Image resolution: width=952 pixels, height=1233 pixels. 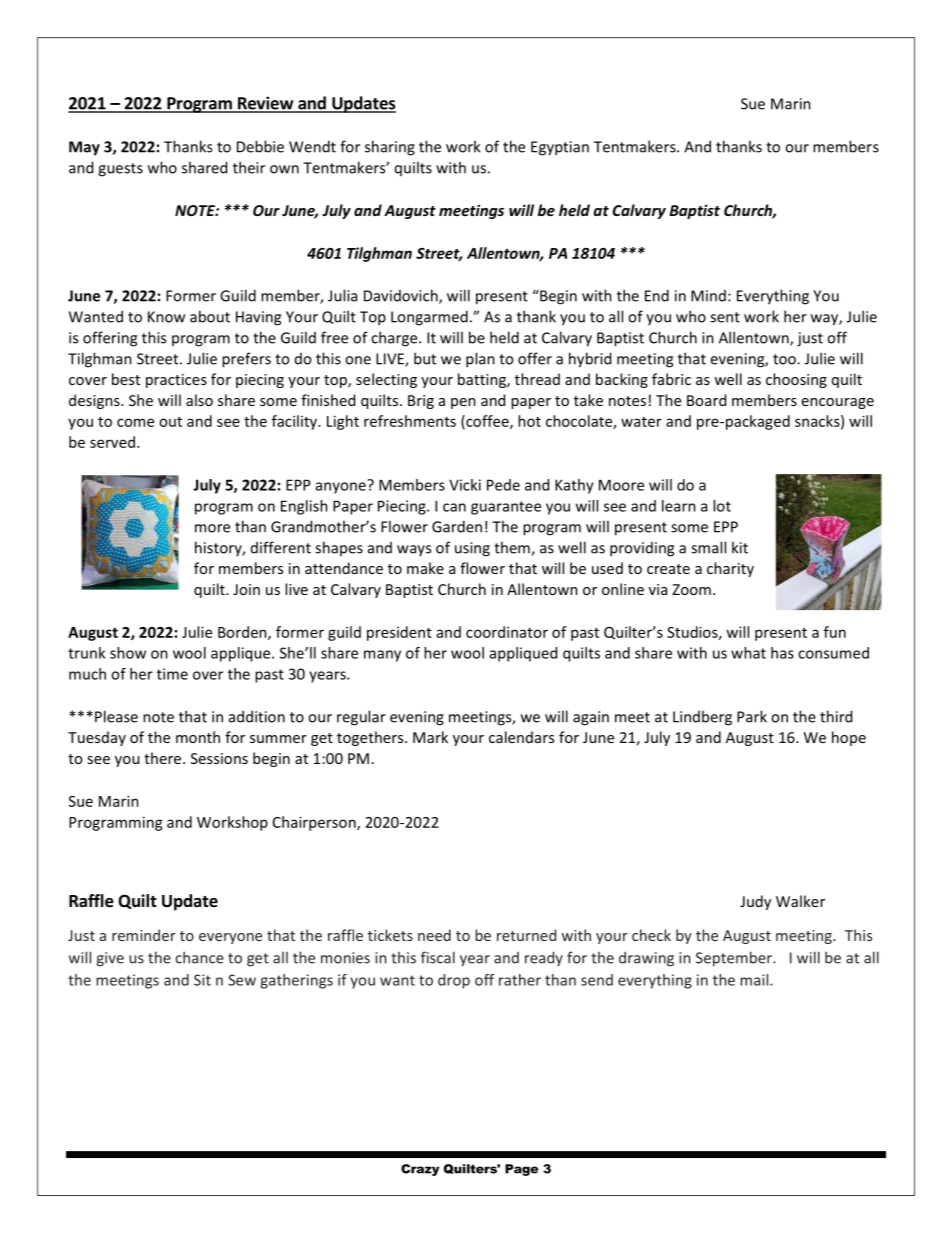 I want to click on time, so click(x=172, y=674).
